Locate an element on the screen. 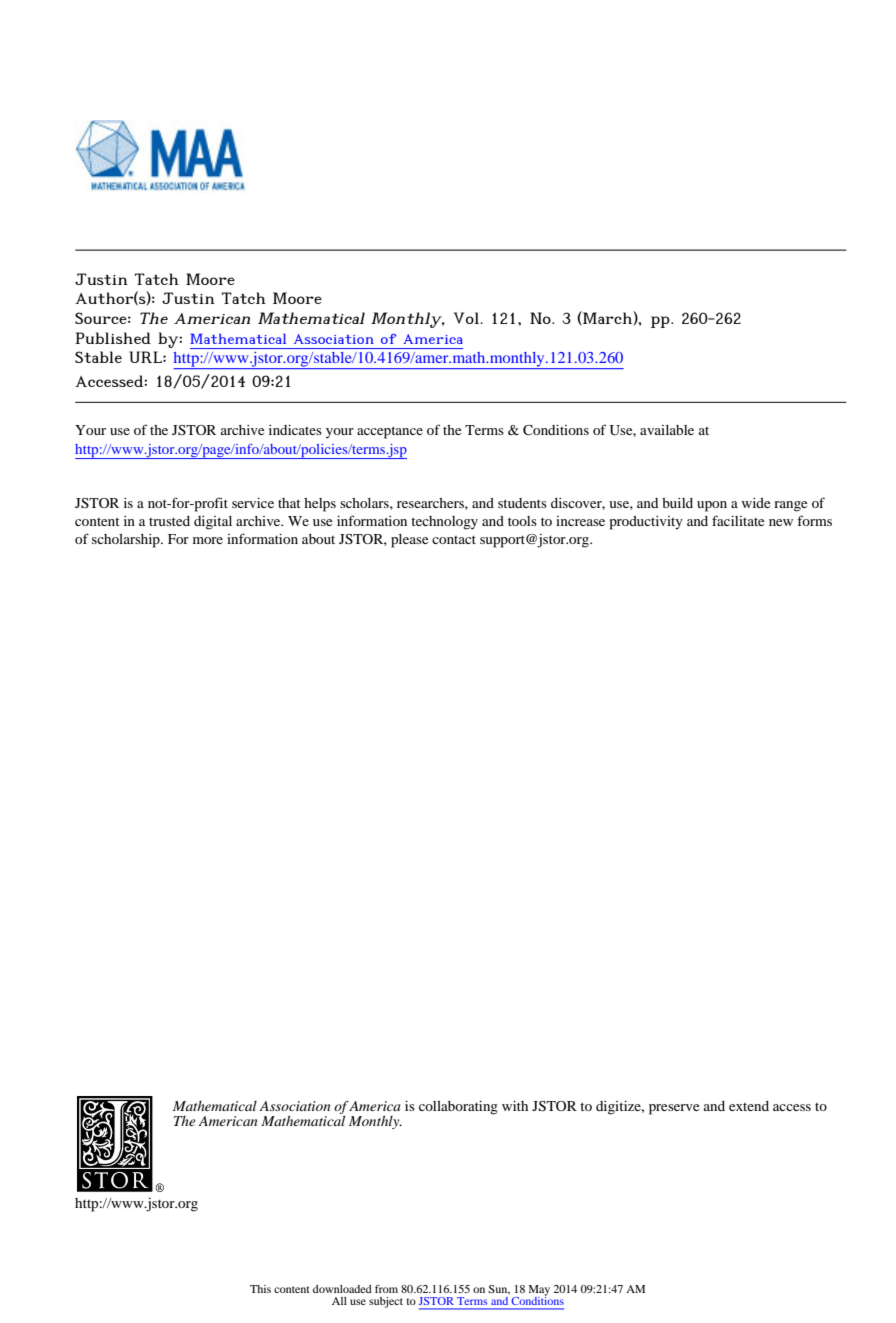 The height and width of the screenshot is (1323, 896). collaborating is located at coordinates (458, 1108).
